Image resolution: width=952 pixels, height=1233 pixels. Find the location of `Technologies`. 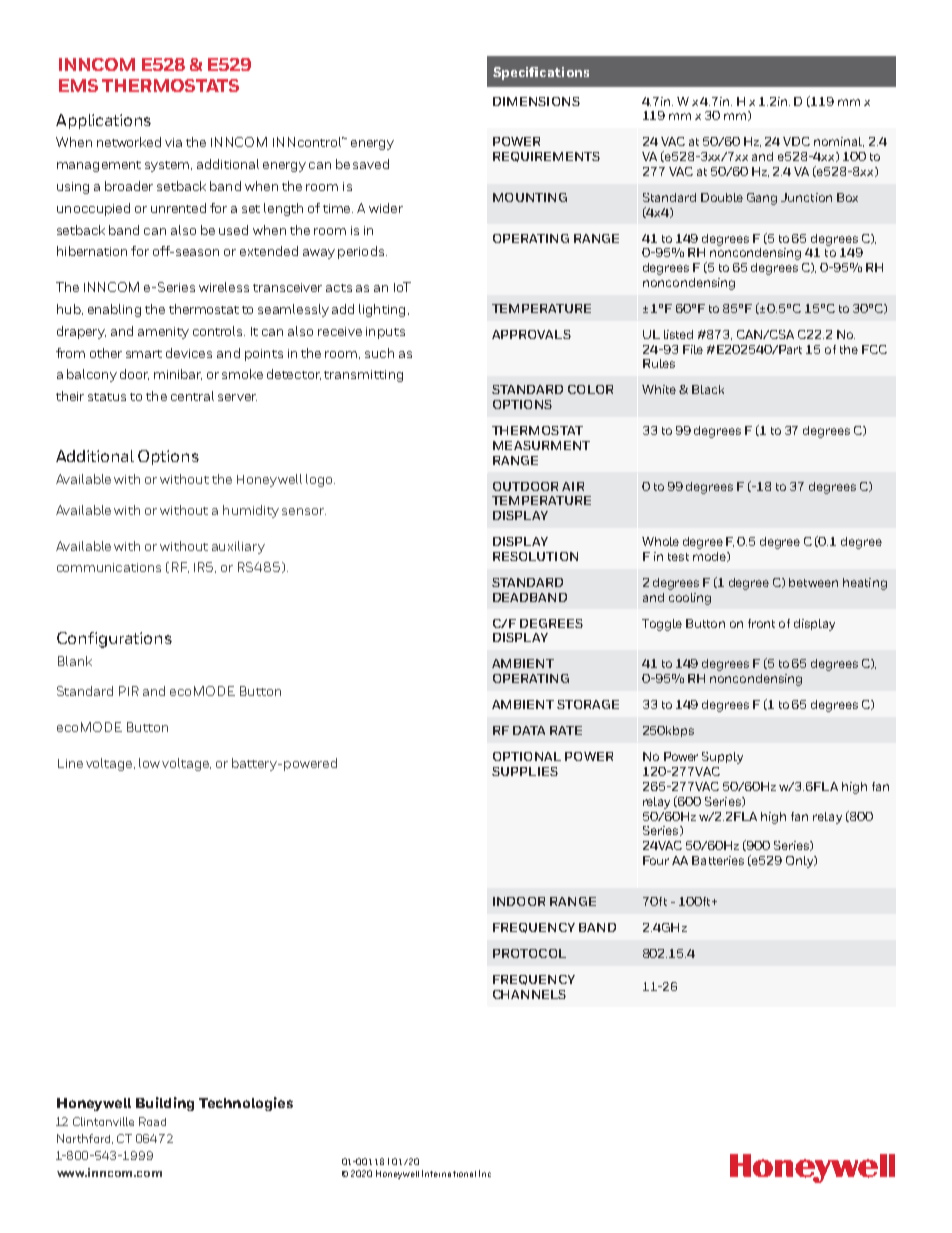

Technologies is located at coordinates (246, 1104).
